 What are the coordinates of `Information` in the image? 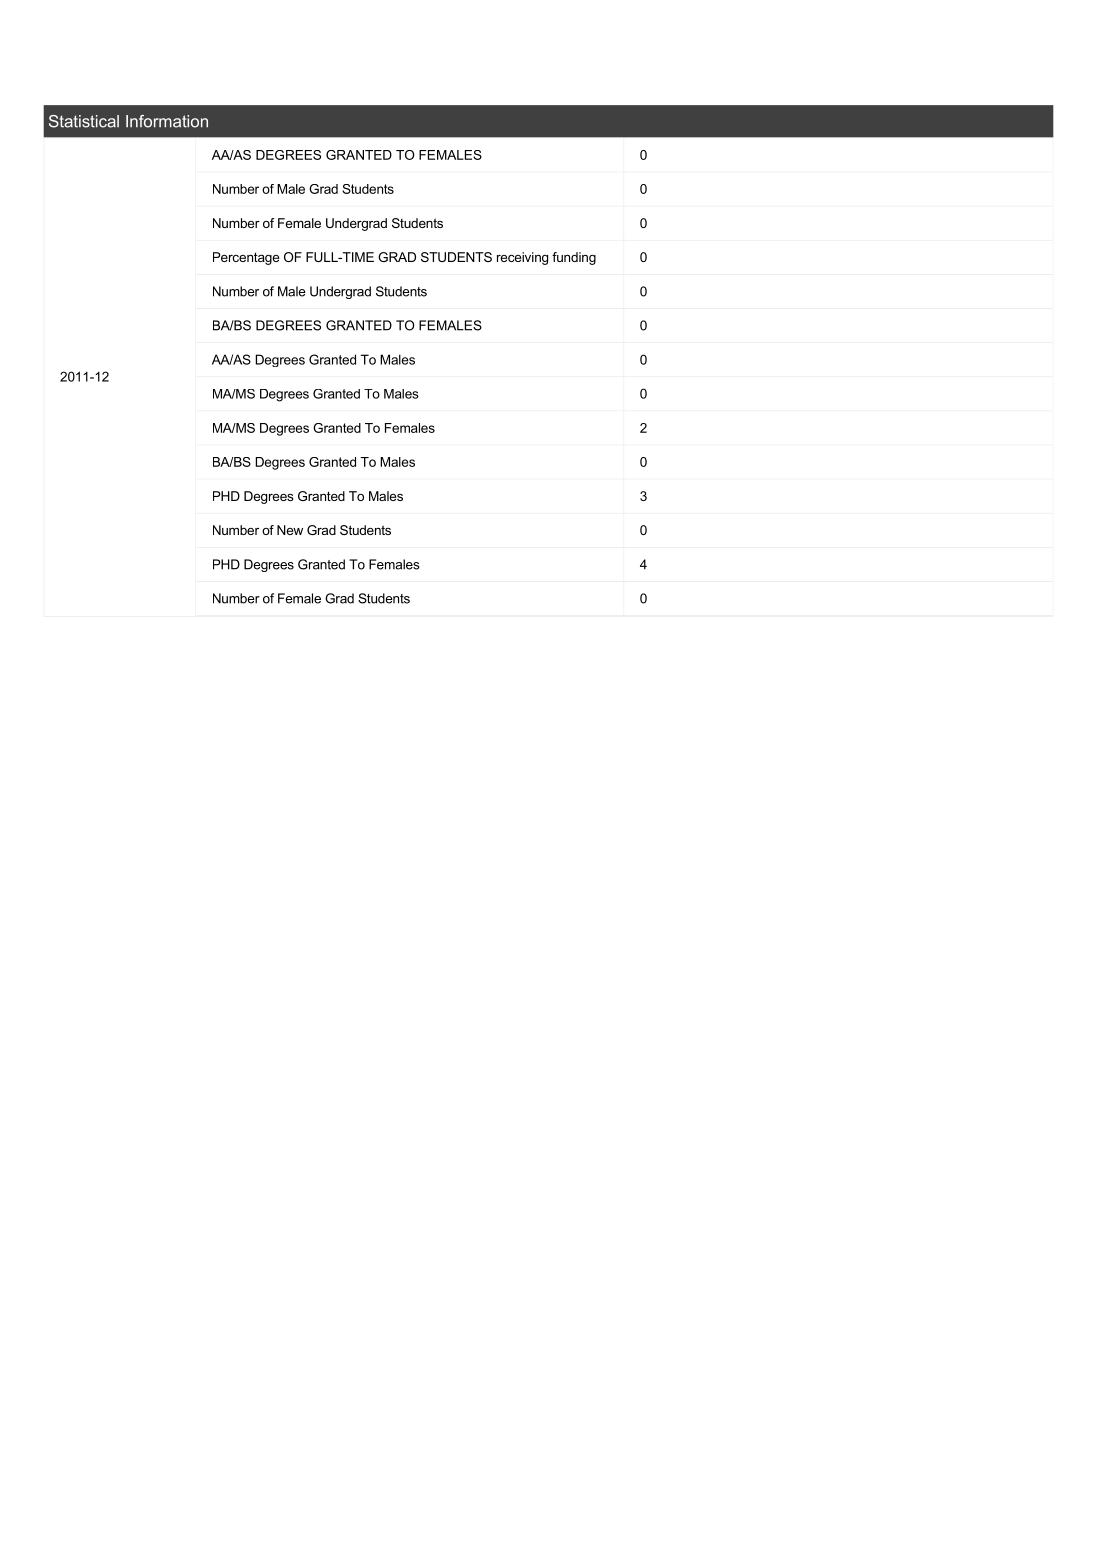 It's located at (167, 121).
